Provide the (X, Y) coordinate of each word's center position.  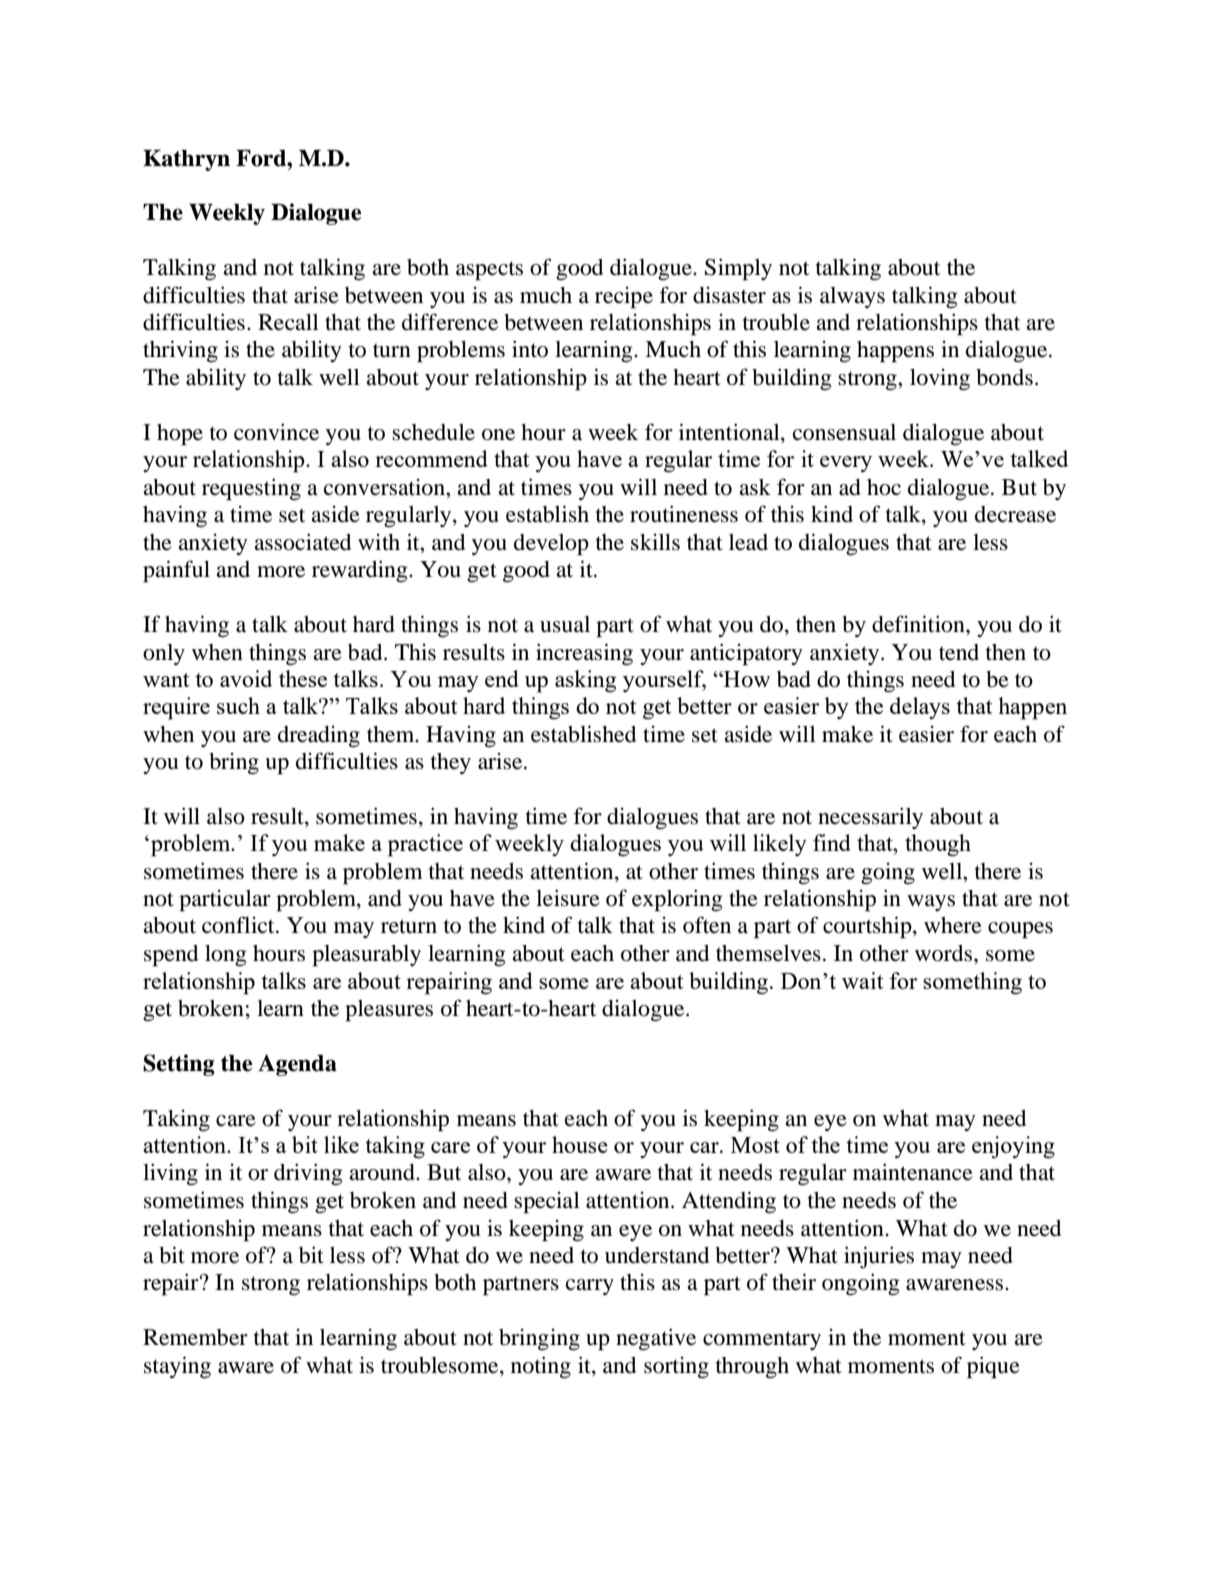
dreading (319, 737)
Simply (738, 269)
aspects (489, 271)
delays (920, 708)
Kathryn (186, 160)
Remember (195, 1337)
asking (586, 681)
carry (590, 1287)
